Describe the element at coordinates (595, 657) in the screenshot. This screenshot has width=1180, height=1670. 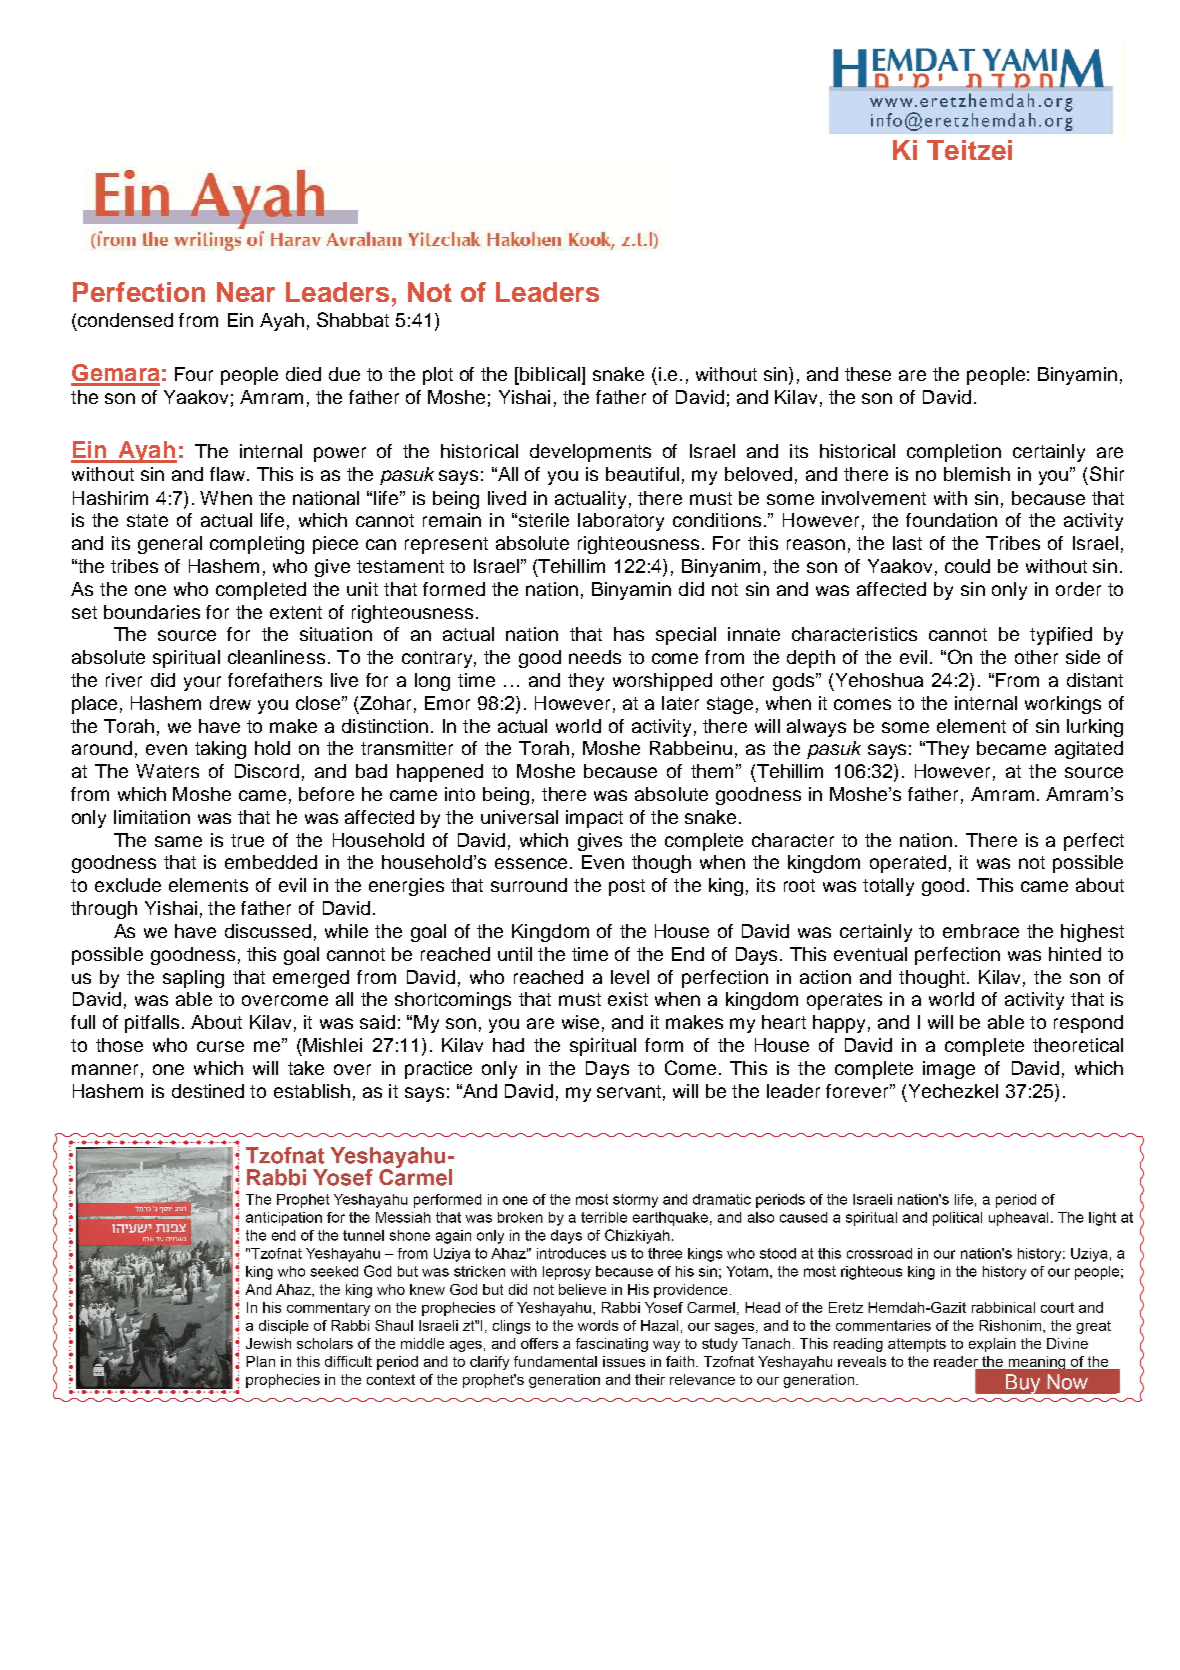
I see `needs` at that location.
